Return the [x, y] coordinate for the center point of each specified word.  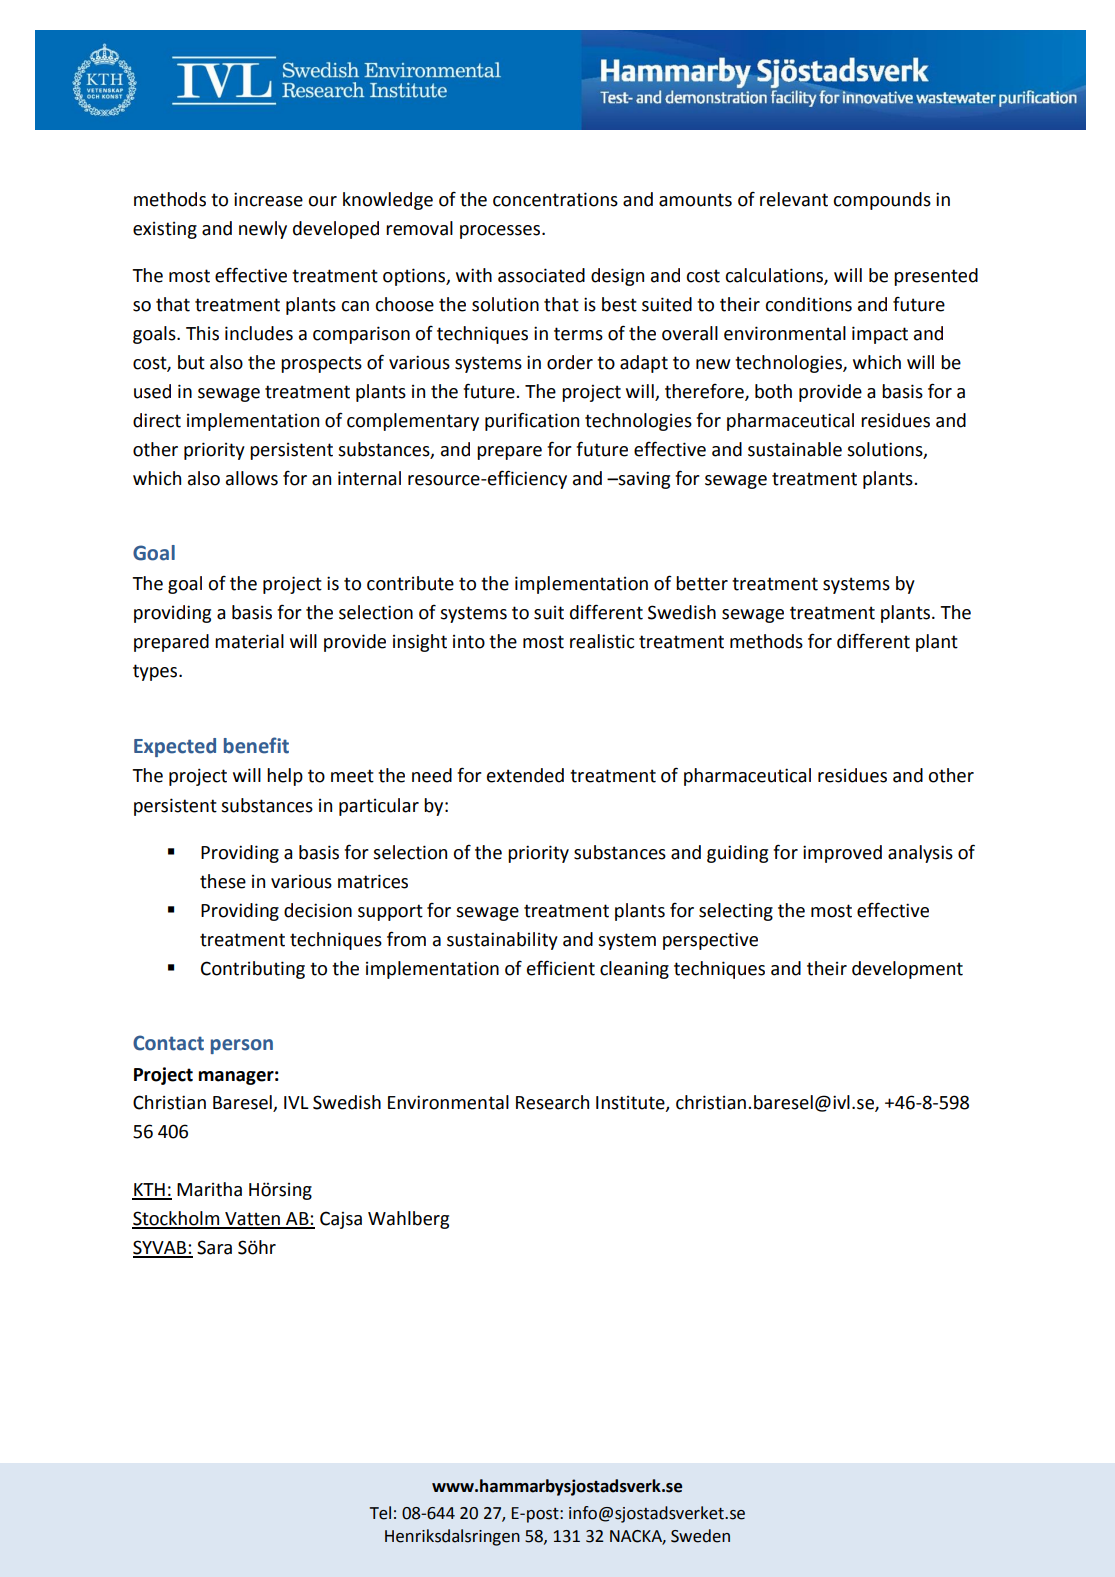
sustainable [795, 449]
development [907, 970]
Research [552, 1102]
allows [252, 478]
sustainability [502, 941]
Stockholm [177, 1219]
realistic [602, 641]
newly [263, 230]
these [223, 881]
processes [501, 232]
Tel [380, 1513]
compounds [882, 201]
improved [842, 854]
